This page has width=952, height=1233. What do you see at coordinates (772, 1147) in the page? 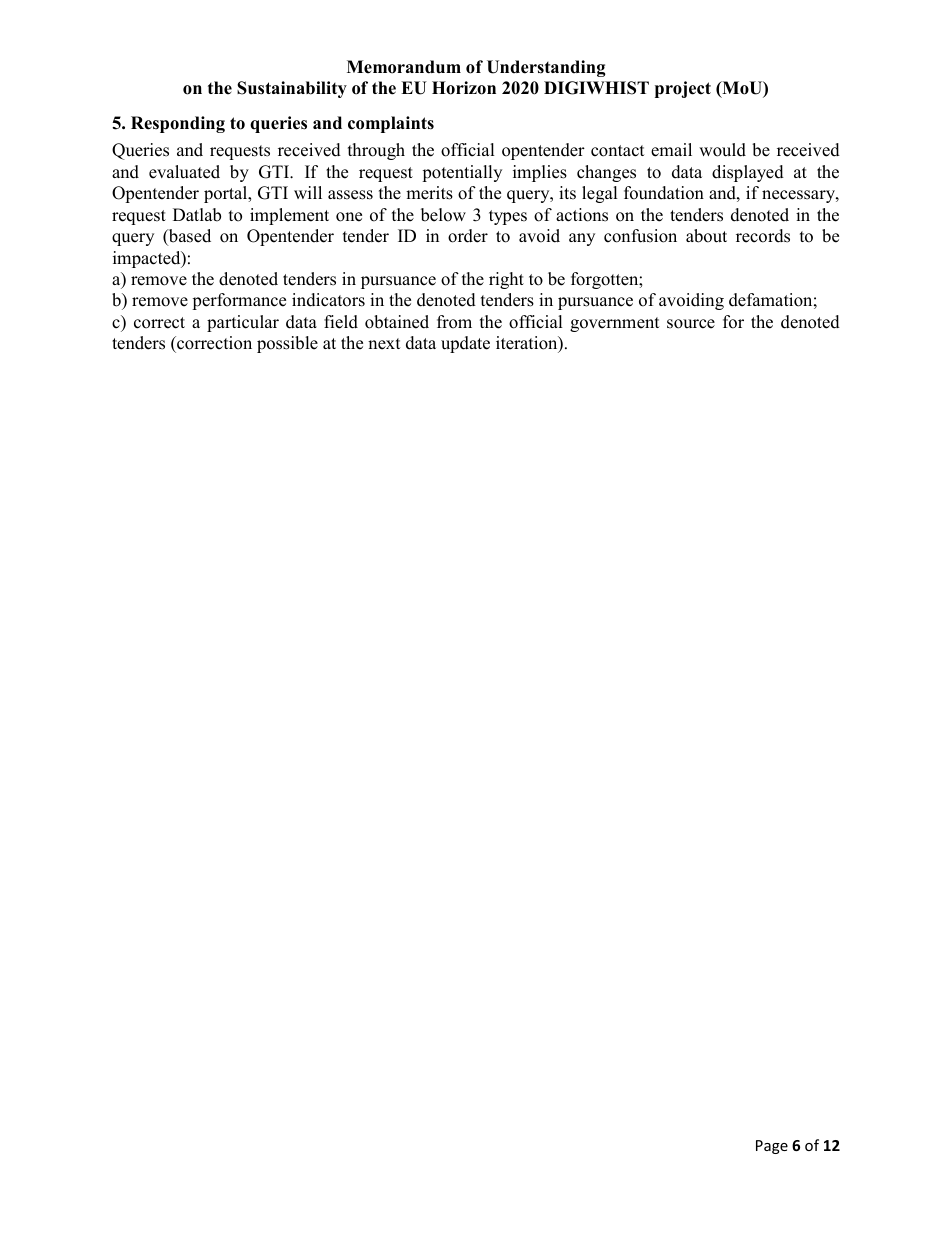
I see `Page` at bounding box center [772, 1147].
